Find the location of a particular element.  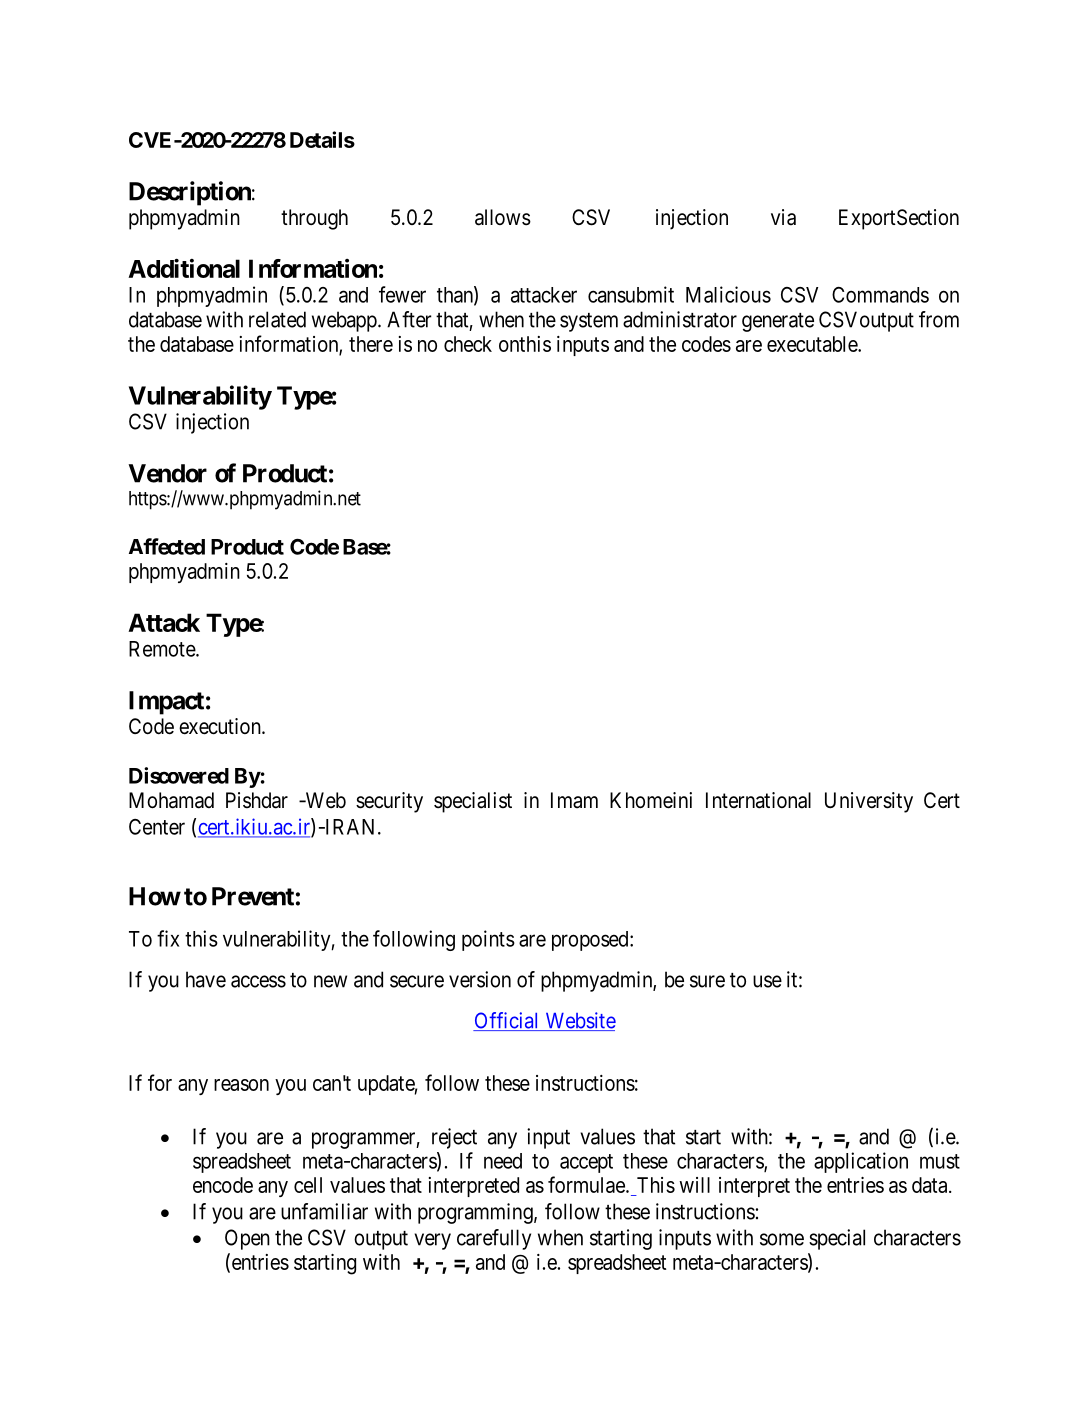

points is located at coordinates (488, 940).
